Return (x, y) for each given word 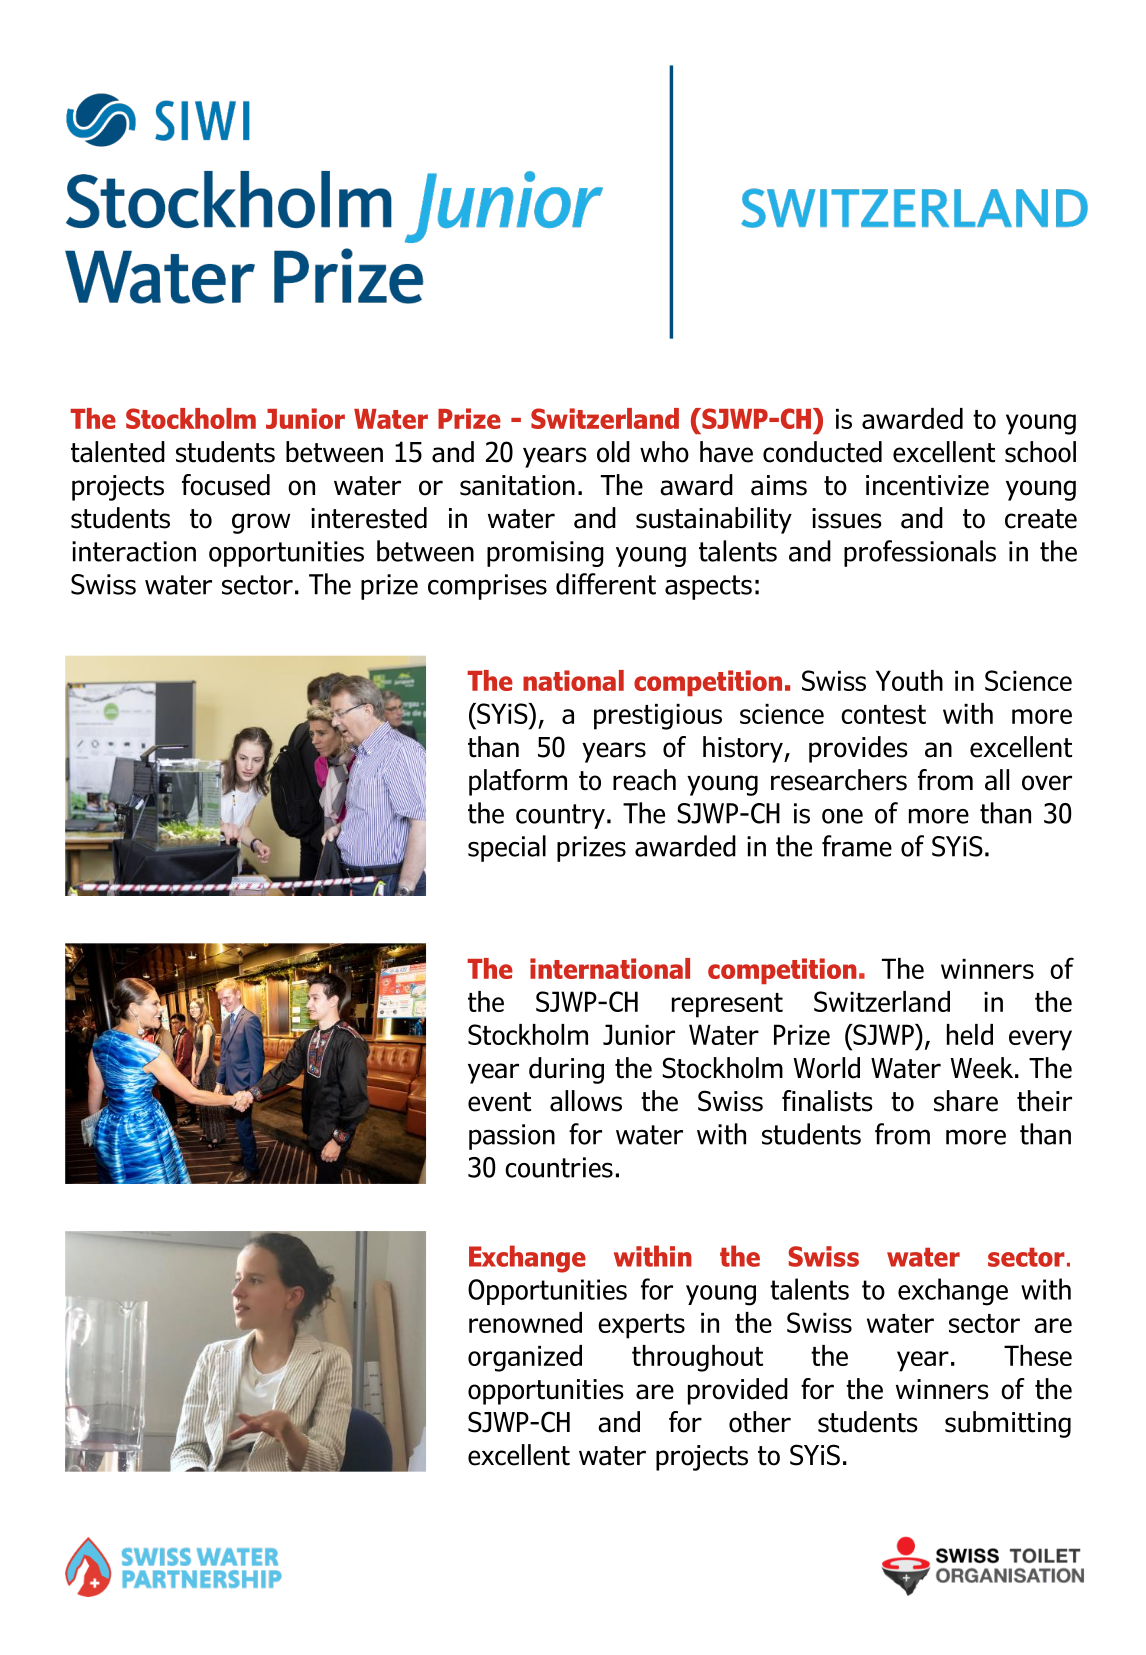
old (613, 452)
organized (525, 1358)
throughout (697, 1358)
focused (226, 485)
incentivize (927, 485)
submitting (1008, 1424)
